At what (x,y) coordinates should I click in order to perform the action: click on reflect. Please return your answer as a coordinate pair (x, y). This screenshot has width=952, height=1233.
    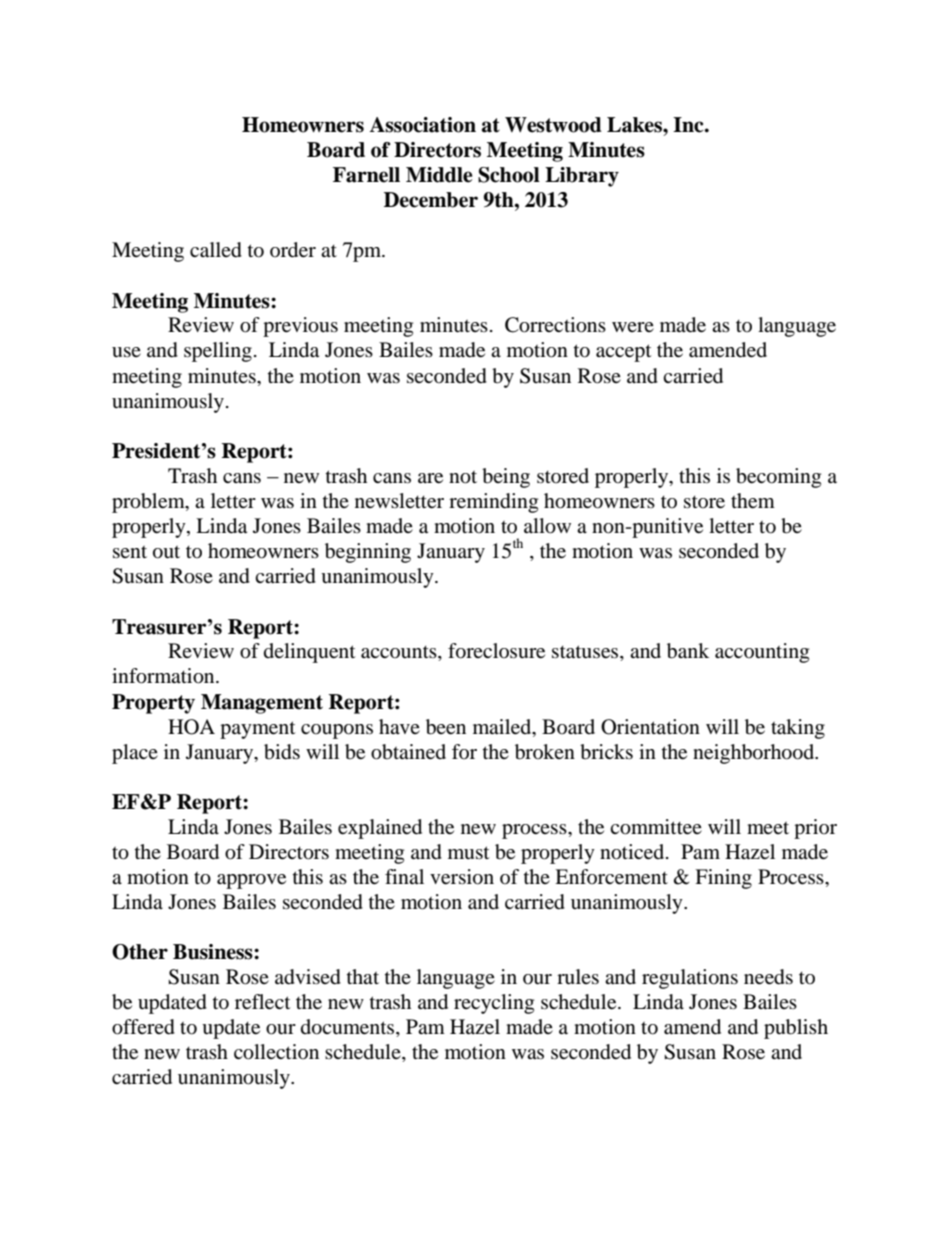
    Looking at the image, I should click on (262, 1002).
